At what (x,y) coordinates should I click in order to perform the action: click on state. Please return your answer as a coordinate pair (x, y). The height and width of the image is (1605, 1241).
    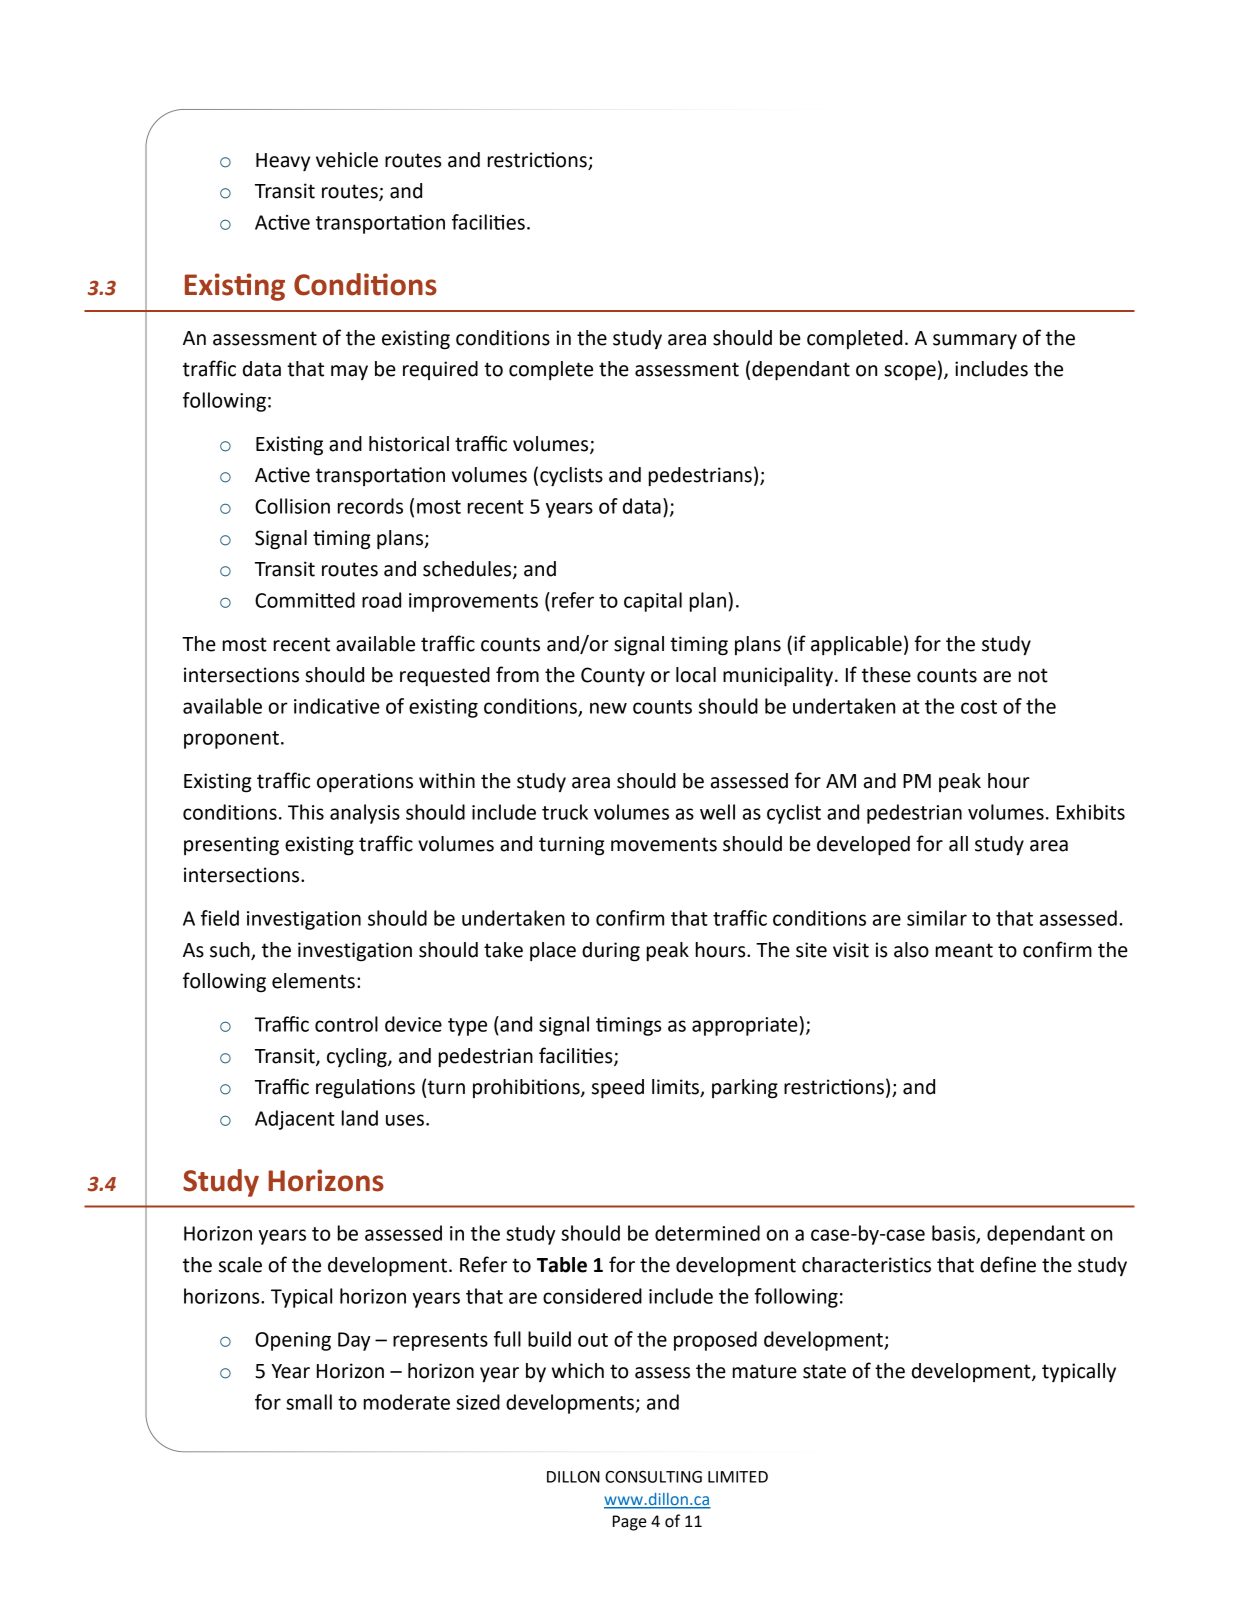
    Looking at the image, I should click on (824, 1371).
